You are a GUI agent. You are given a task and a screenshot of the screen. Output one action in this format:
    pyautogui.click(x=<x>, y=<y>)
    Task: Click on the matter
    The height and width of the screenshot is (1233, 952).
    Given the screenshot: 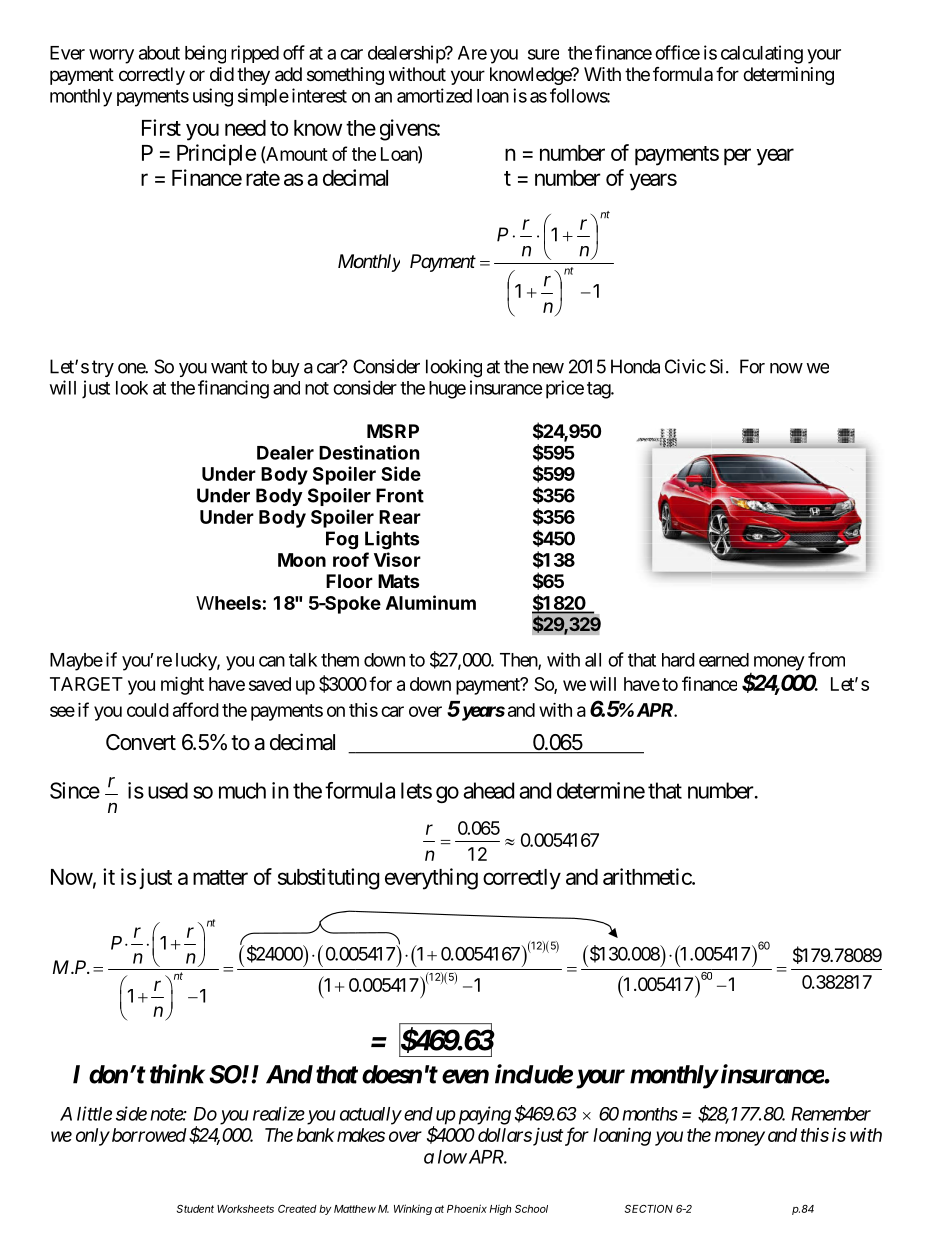 What is the action you would take?
    pyautogui.click(x=220, y=877)
